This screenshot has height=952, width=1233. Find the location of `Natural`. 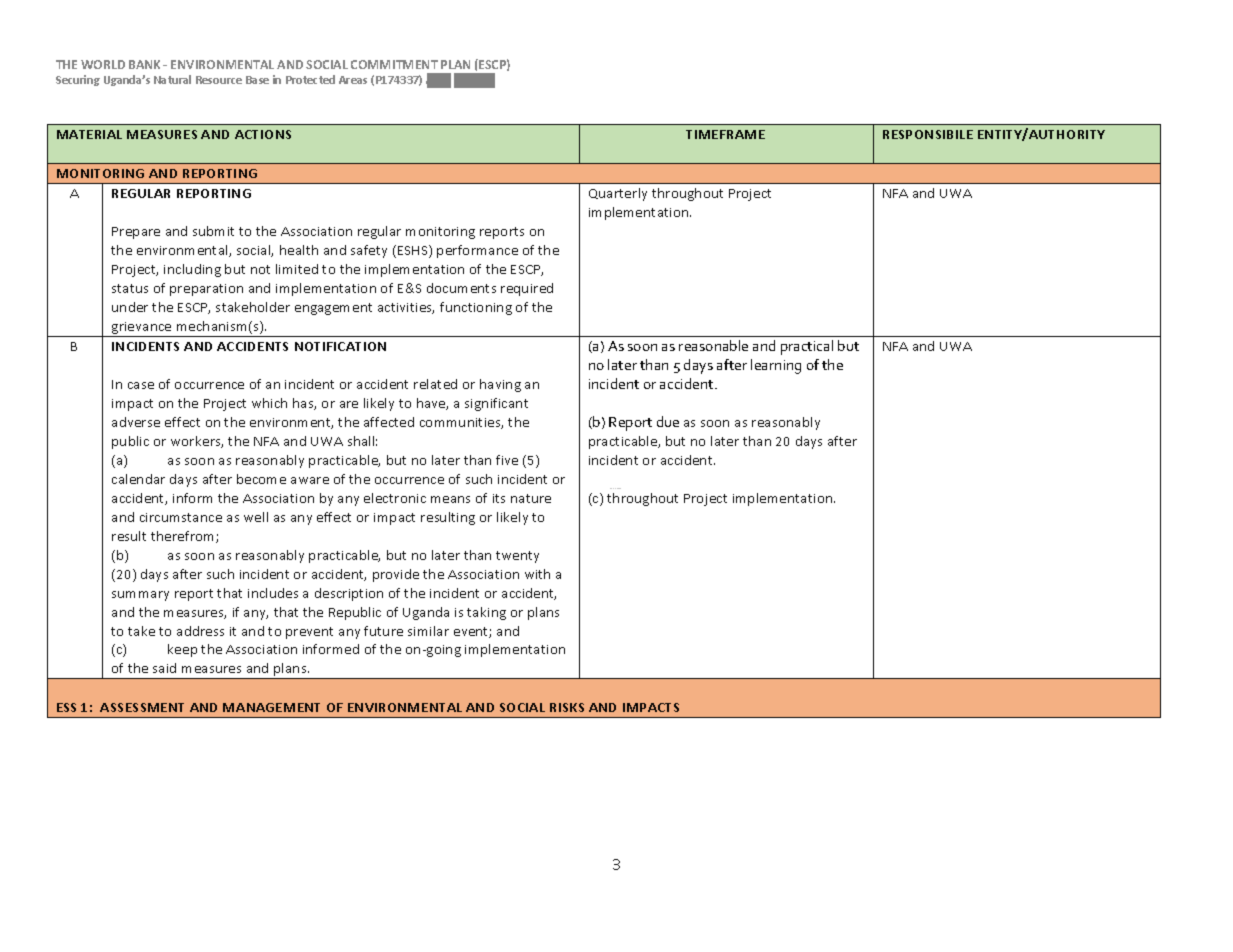

Natural is located at coordinates (172, 79).
